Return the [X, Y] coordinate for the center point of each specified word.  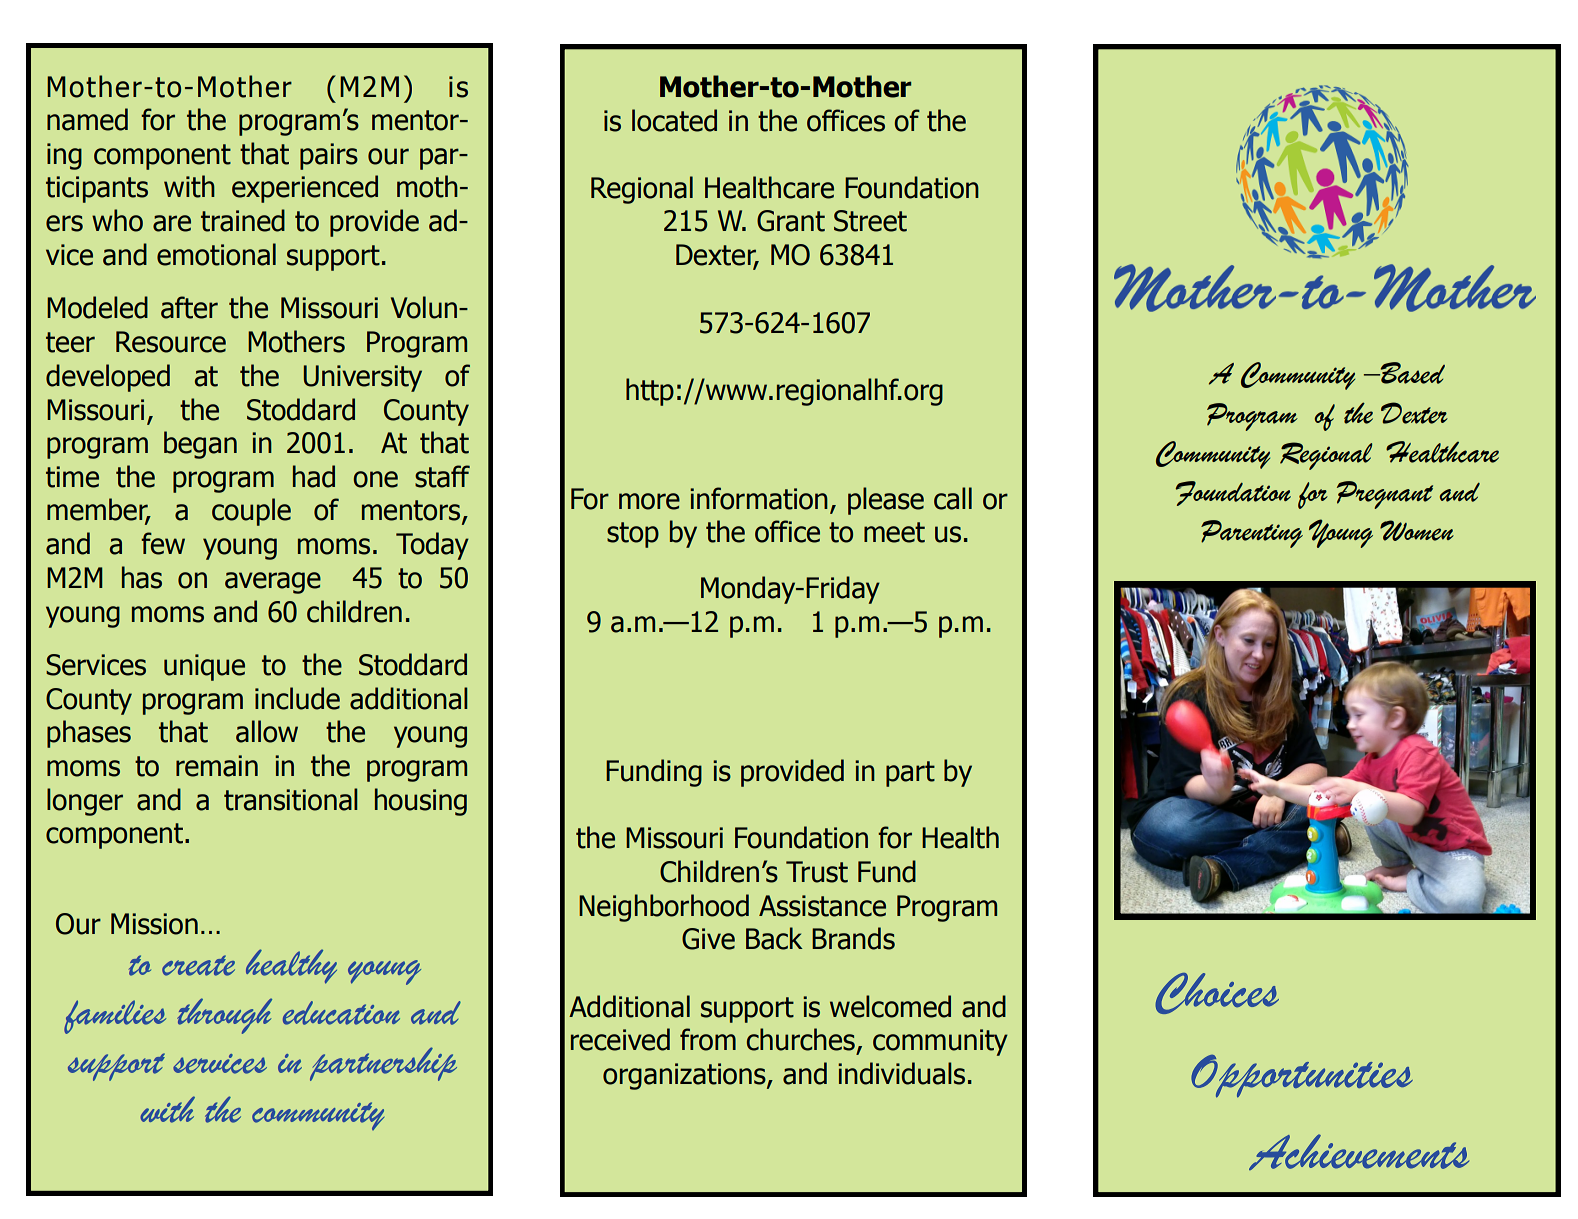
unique [204, 667]
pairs [329, 156]
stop [633, 535]
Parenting [1252, 534]
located [674, 120]
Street [870, 221]
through [224, 1016]
